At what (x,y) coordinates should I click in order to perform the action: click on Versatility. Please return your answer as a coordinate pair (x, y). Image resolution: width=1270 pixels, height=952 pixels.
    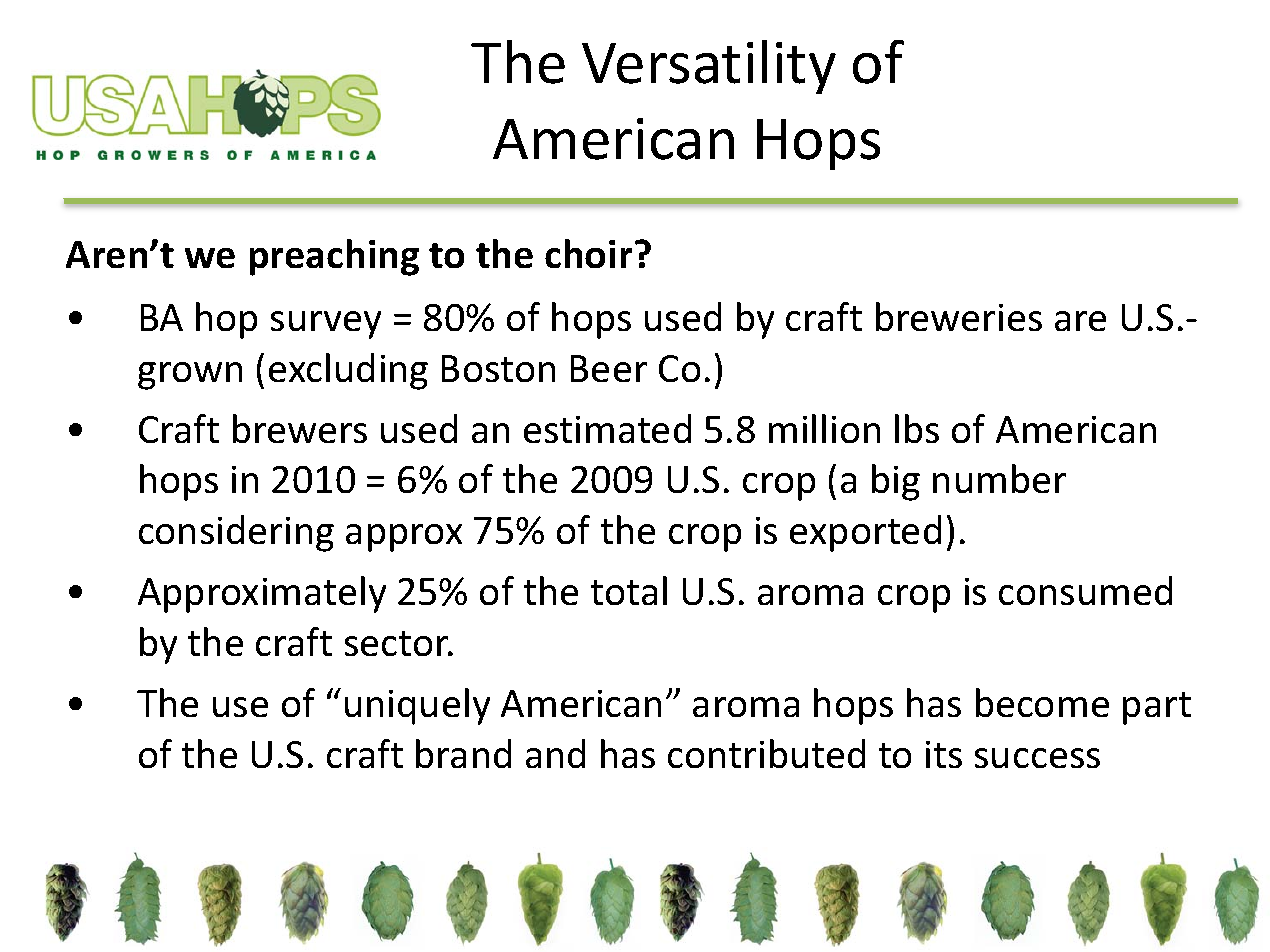
    Looking at the image, I should click on (709, 67).
